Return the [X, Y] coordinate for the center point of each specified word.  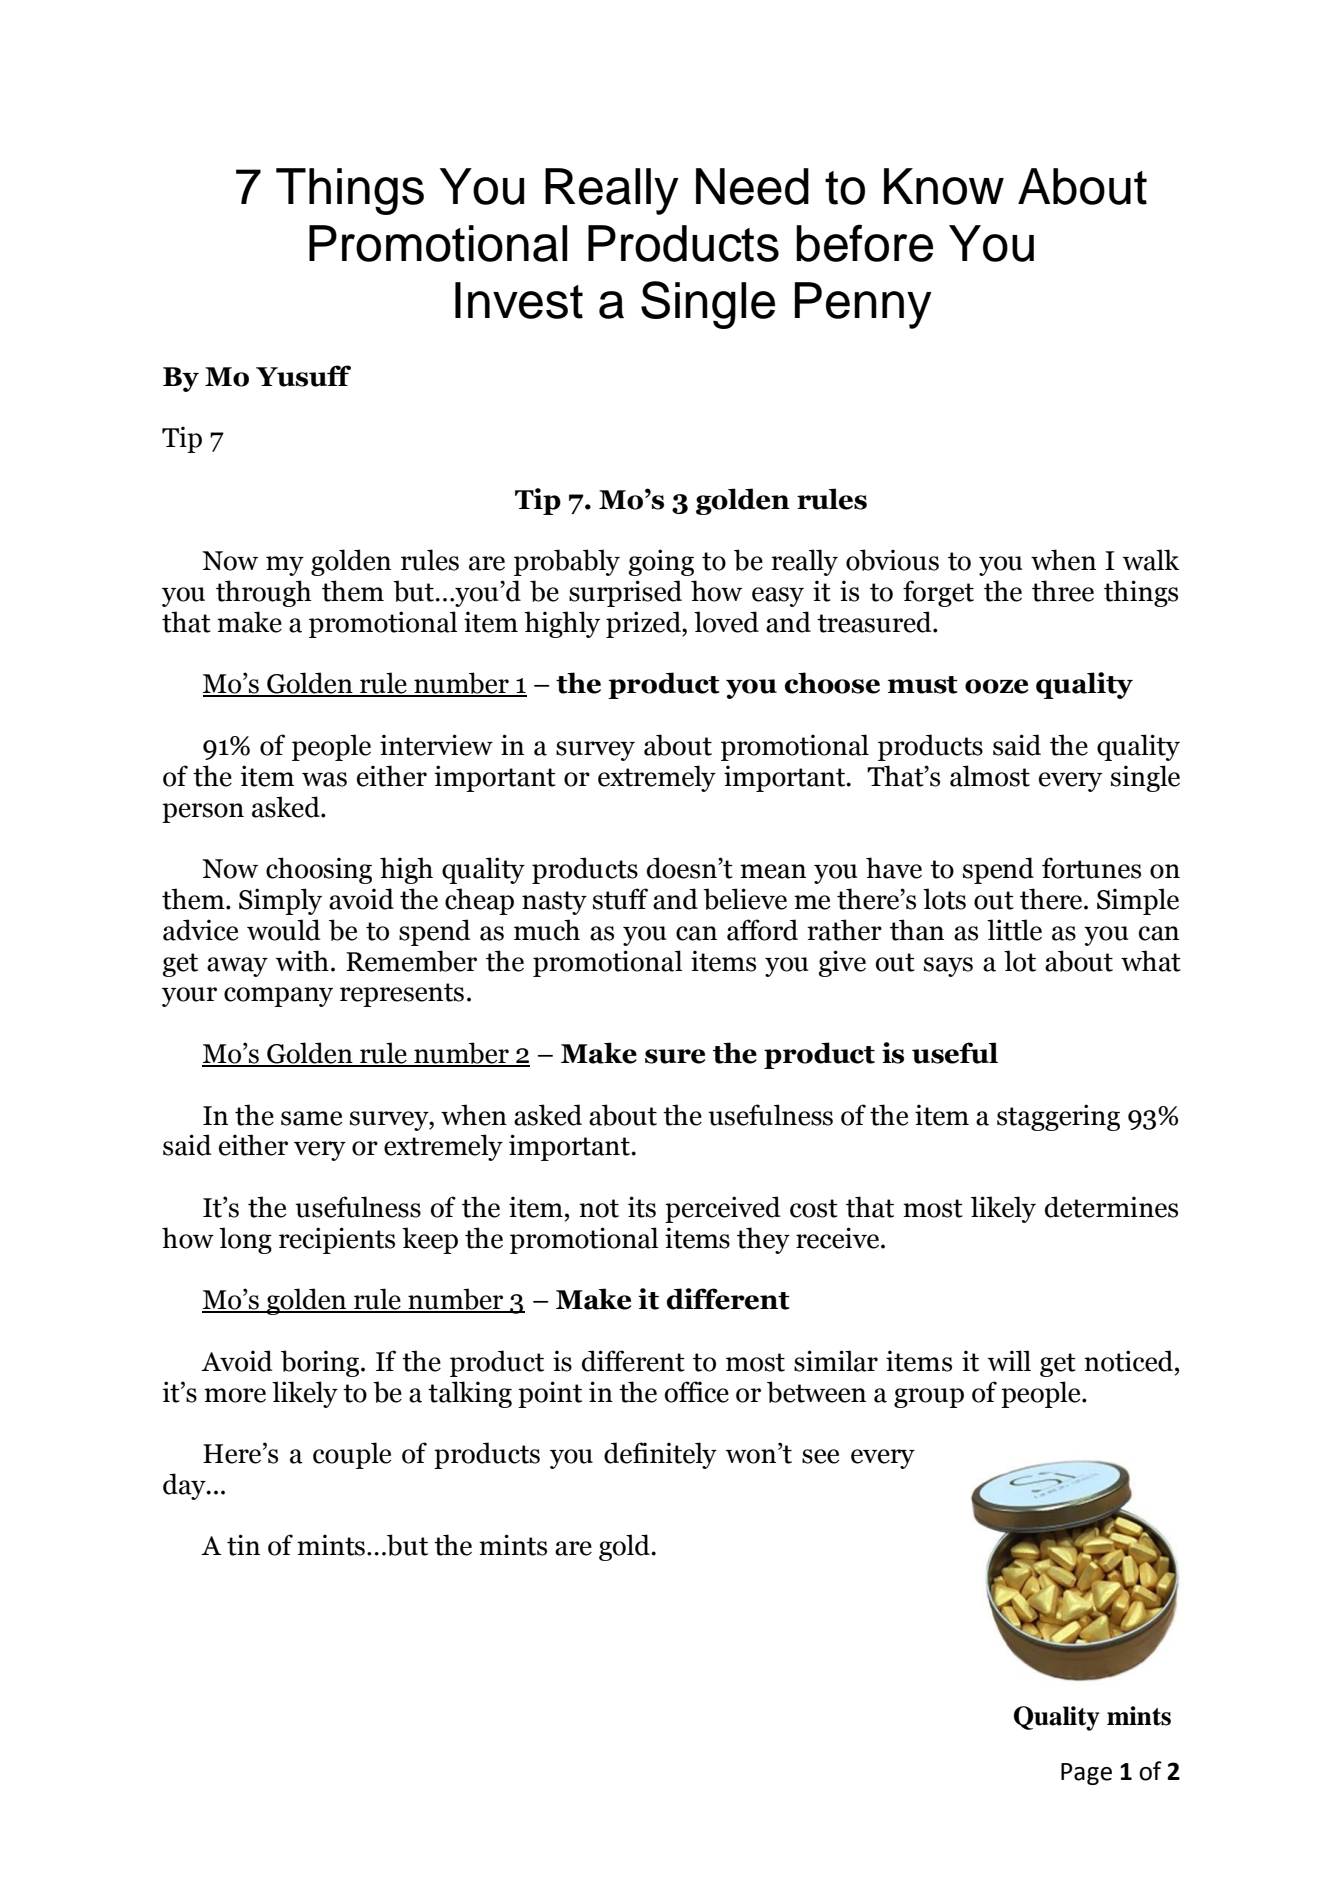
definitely [660, 1455]
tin [243, 1545]
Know [944, 186]
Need [752, 186]
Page [1086, 1774]
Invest [519, 300]
